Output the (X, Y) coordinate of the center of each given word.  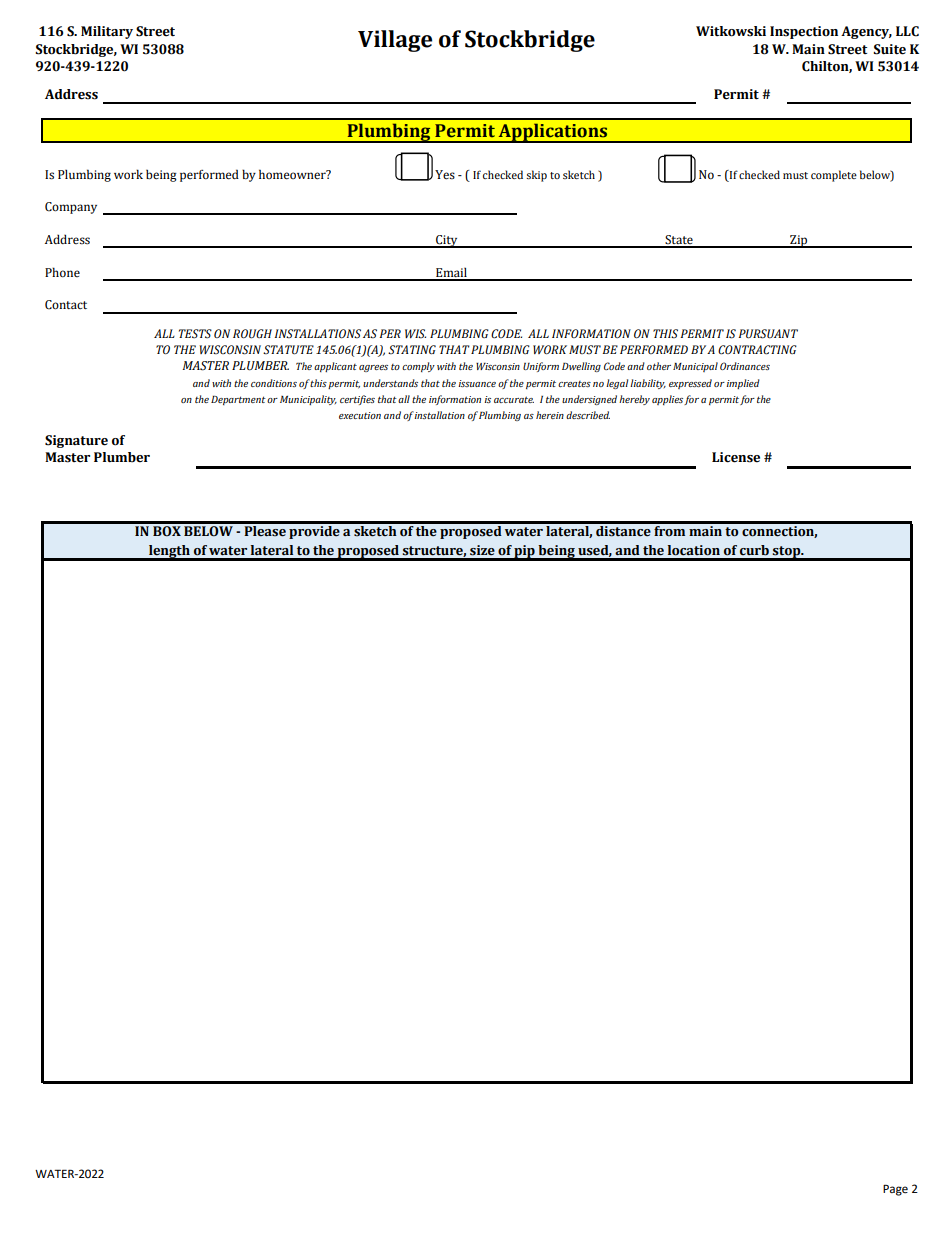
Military (107, 32)
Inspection (804, 32)
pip (525, 552)
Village (395, 41)
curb (754, 550)
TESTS (195, 334)
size (482, 550)
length (169, 552)
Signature (76, 441)
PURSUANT (768, 334)
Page (895, 1190)
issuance (477, 383)
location (694, 550)
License (736, 457)
